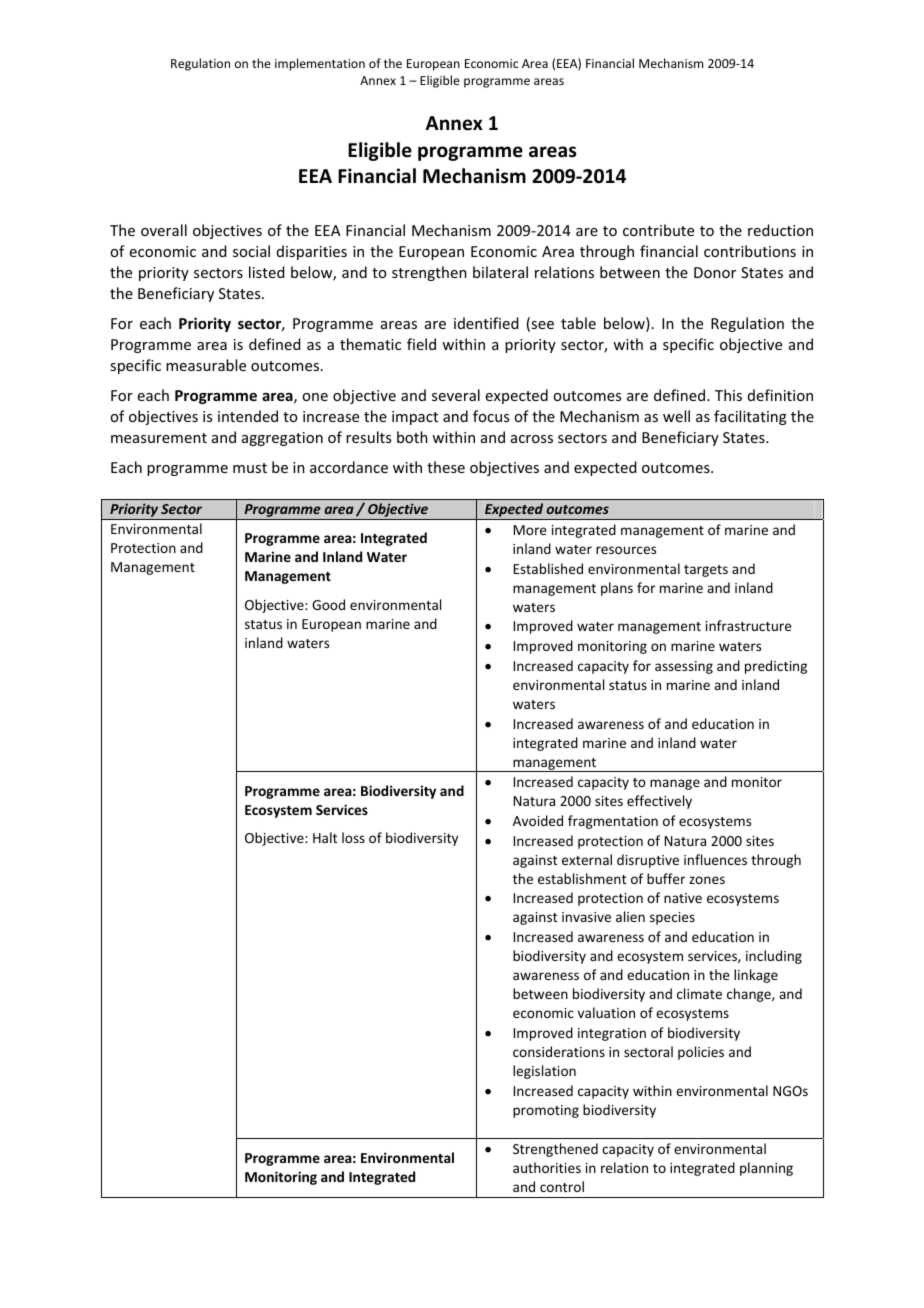  Describe the element at coordinates (250, 468) in the screenshot. I see `must` at that location.
